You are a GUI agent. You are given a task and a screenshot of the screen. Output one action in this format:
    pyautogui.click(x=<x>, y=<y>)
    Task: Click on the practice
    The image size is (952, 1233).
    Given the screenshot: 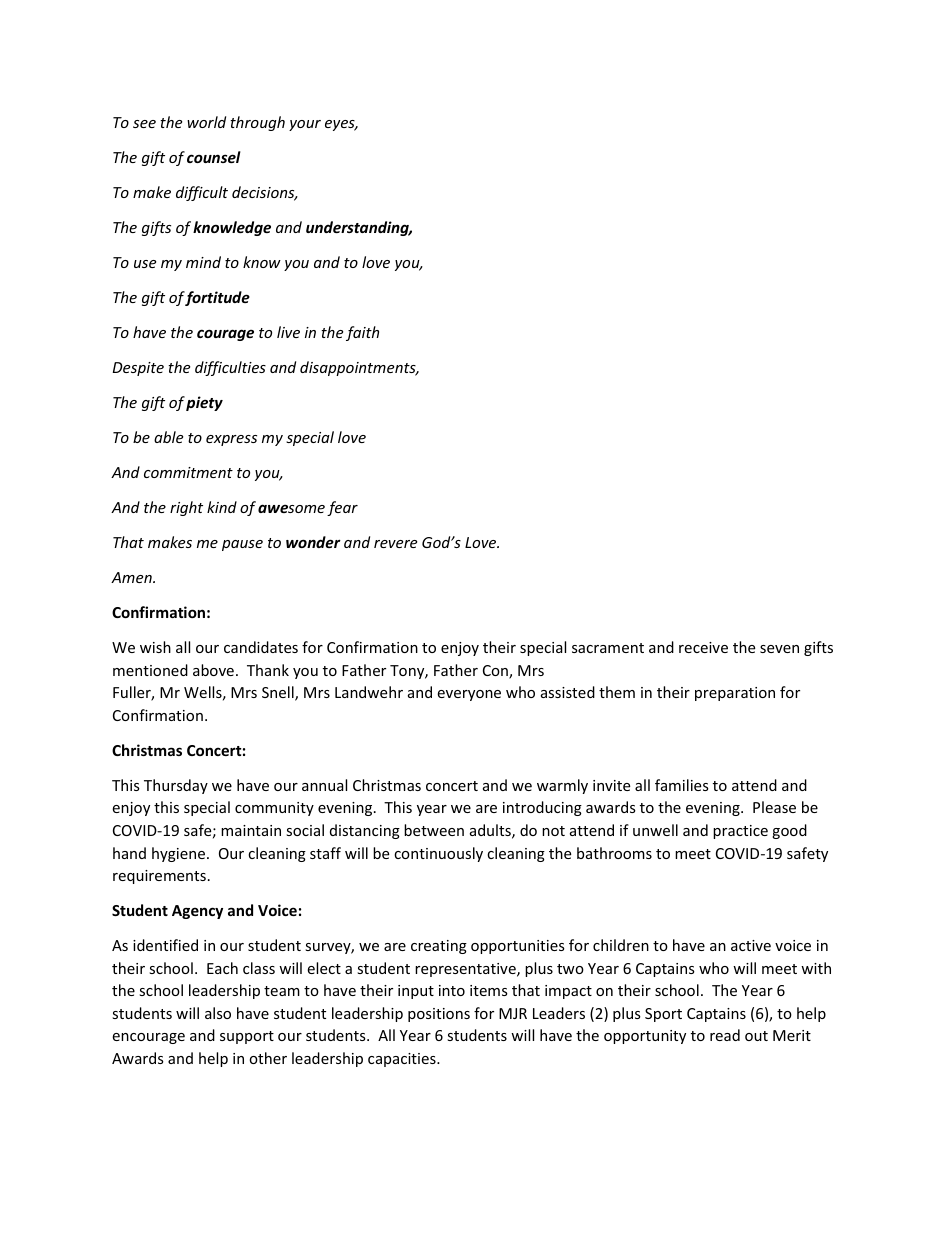 What is the action you would take?
    pyautogui.click(x=740, y=832)
